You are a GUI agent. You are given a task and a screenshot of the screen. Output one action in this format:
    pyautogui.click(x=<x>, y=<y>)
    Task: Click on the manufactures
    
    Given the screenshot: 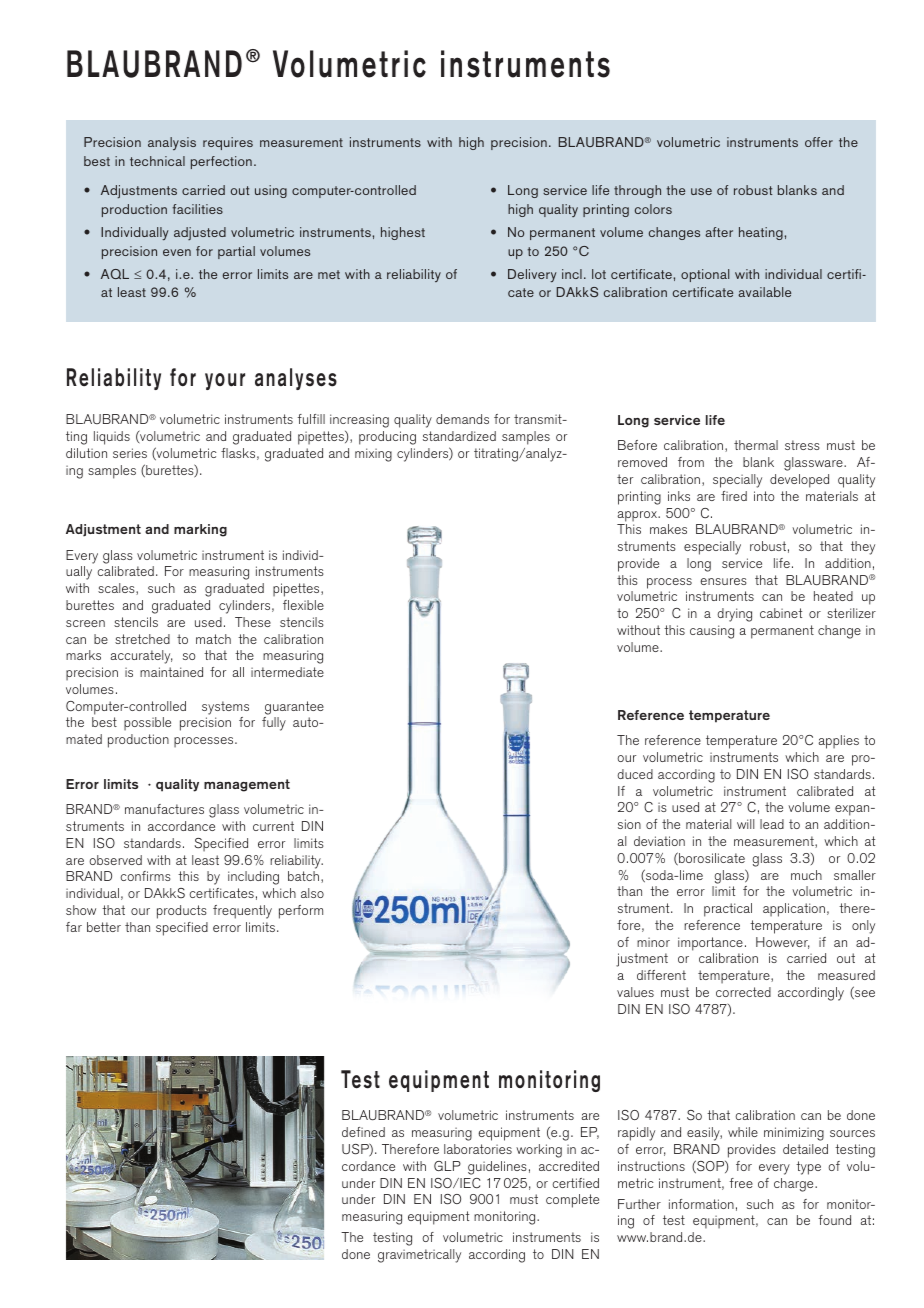 What is the action you would take?
    pyautogui.click(x=164, y=809)
